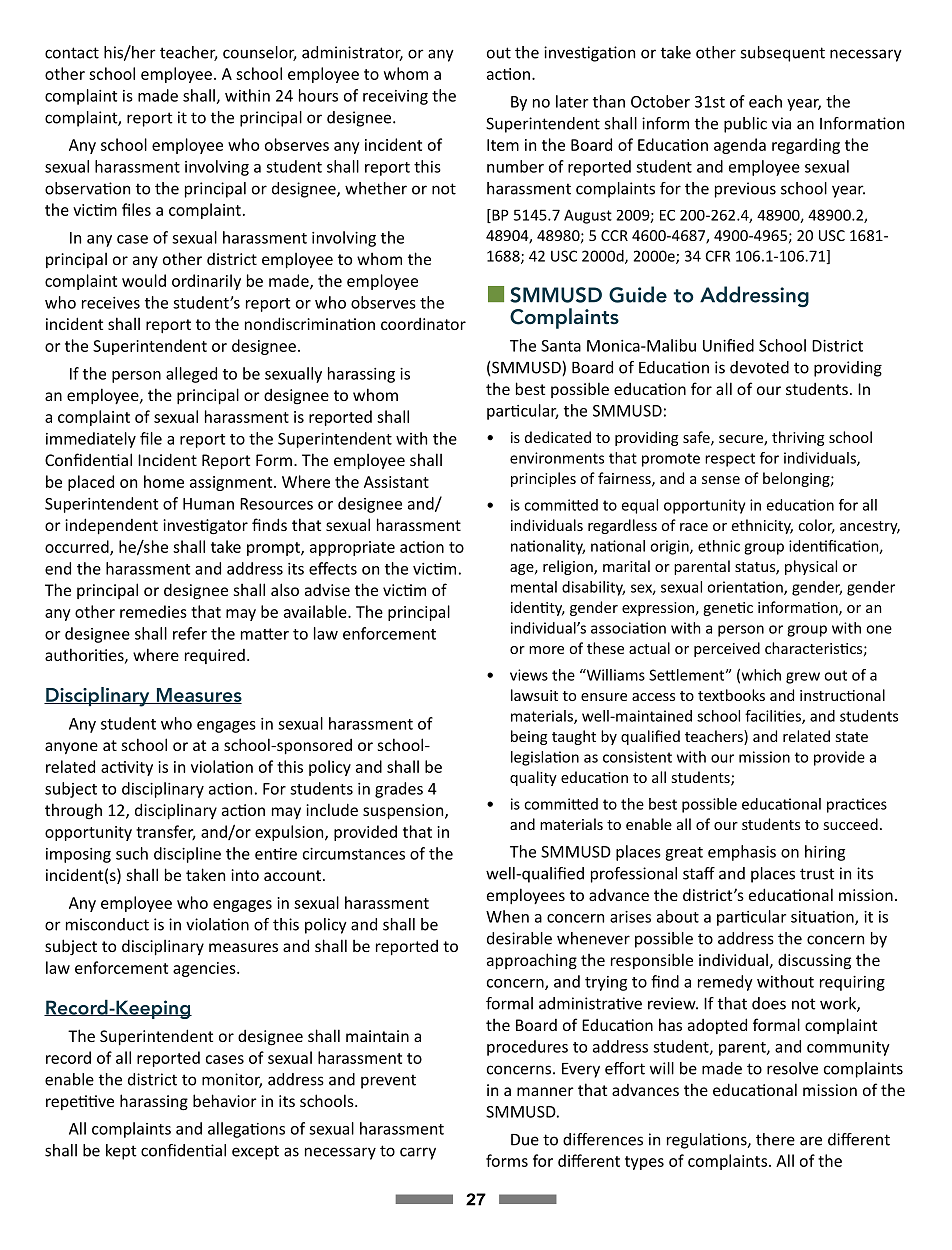 The height and width of the image is (1250, 952). What do you see at coordinates (187, 855) in the image?
I see `discipline` at bounding box center [187, 855].
